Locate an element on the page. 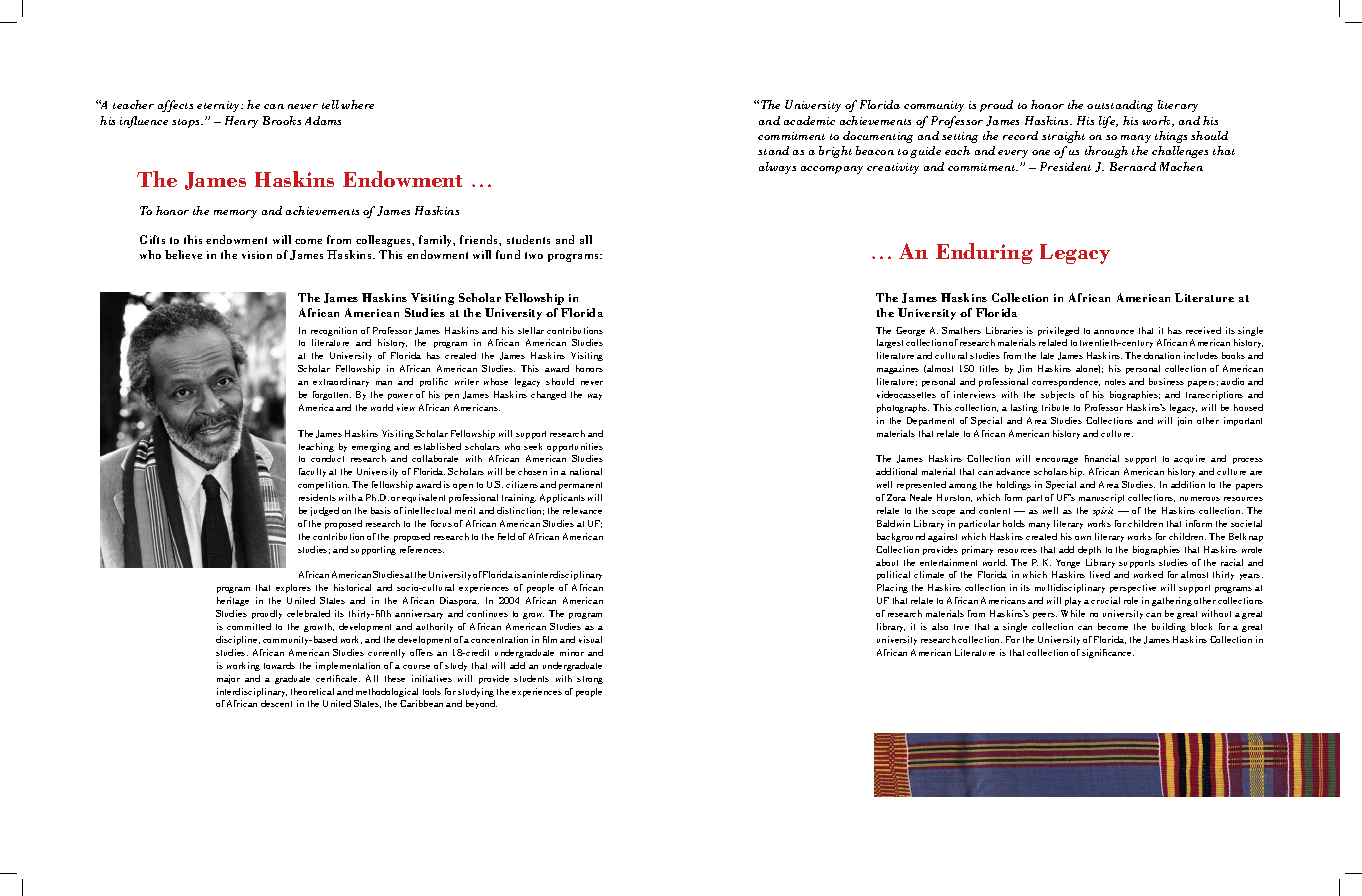 The image size is (1362, 896). recognition is located at coordinates (334, 331).
